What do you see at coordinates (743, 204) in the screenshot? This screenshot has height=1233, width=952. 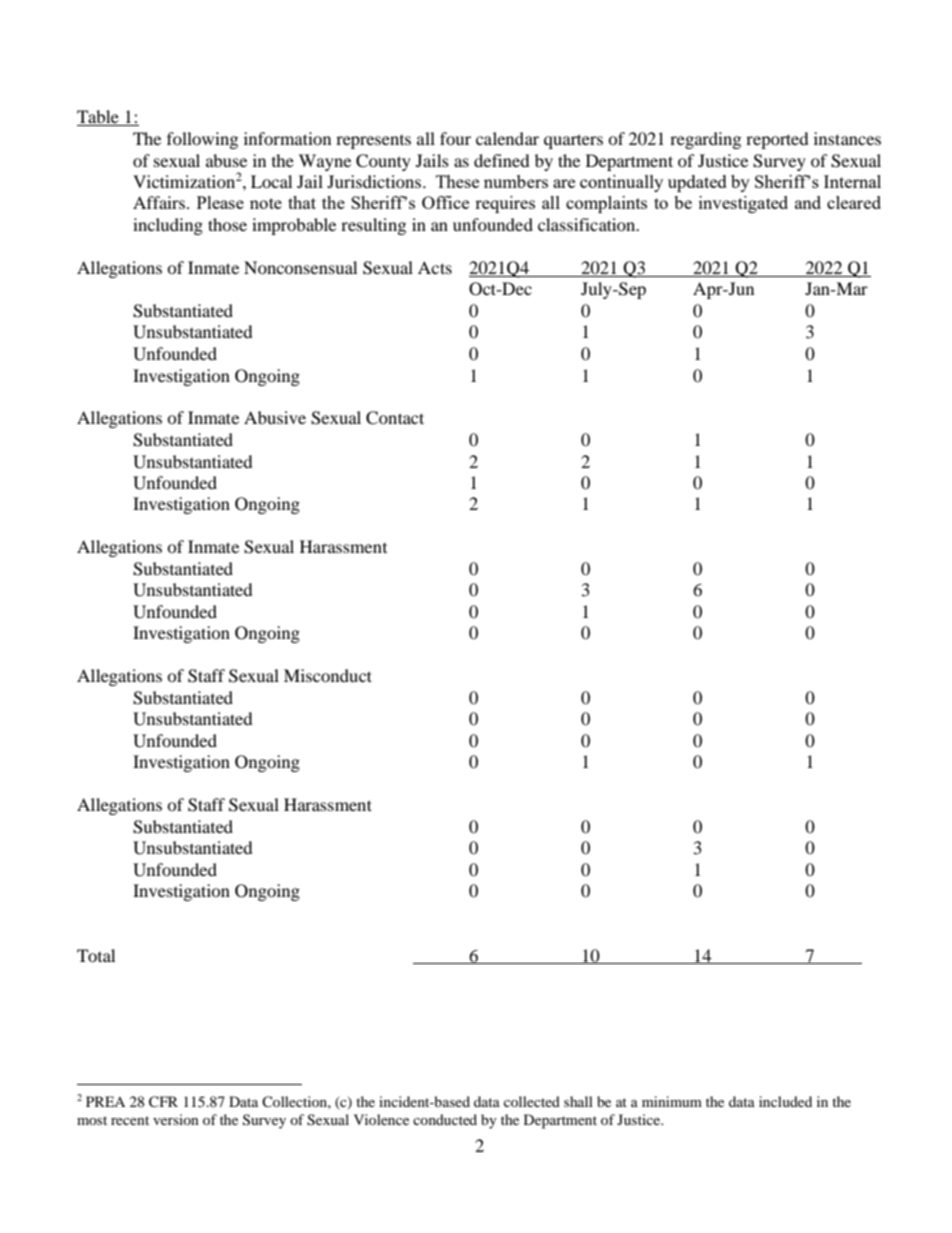 I see `investigated` at bounding box center [743, 204].
